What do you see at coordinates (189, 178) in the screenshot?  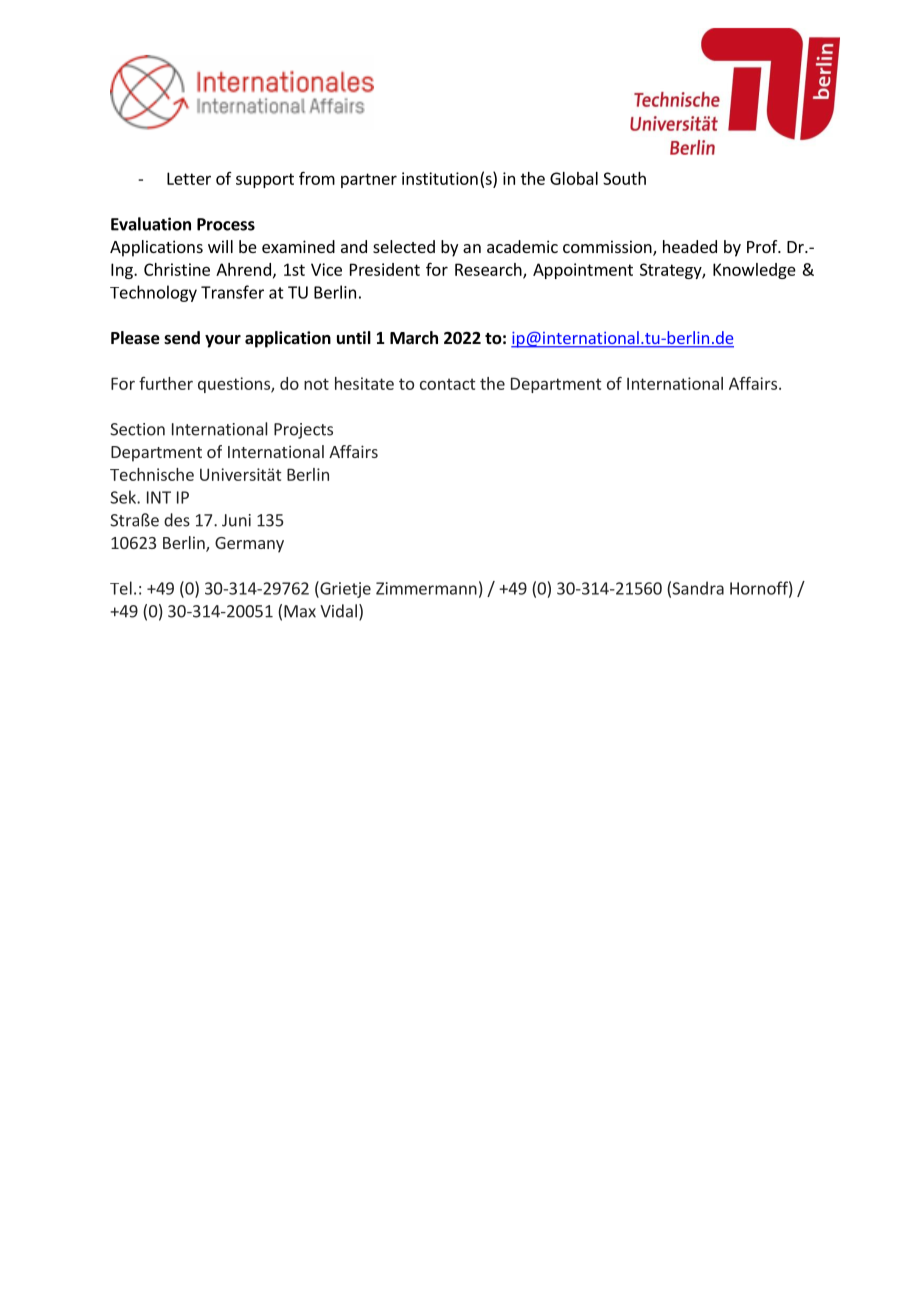 I see `Letter` at bounding box center [189, 178].
